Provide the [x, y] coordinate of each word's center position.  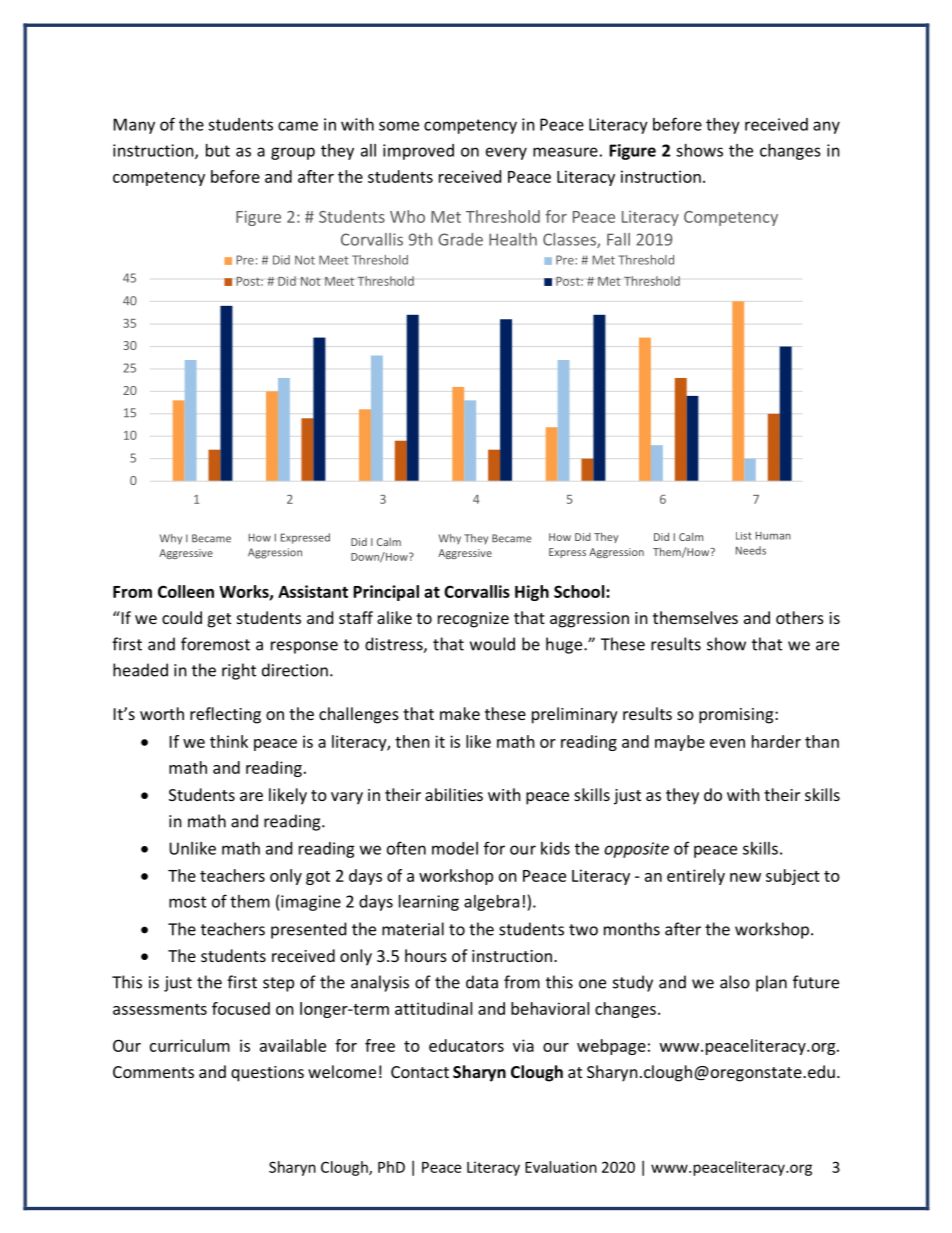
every [506, 153]
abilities [454, 794]
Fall [618, 239]
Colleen [186, 591]
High [532, 593]
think [229, 741]
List [744, 536]
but [218, 150]
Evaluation [561, 1167]
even [727, 743]
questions [267, 1074]
